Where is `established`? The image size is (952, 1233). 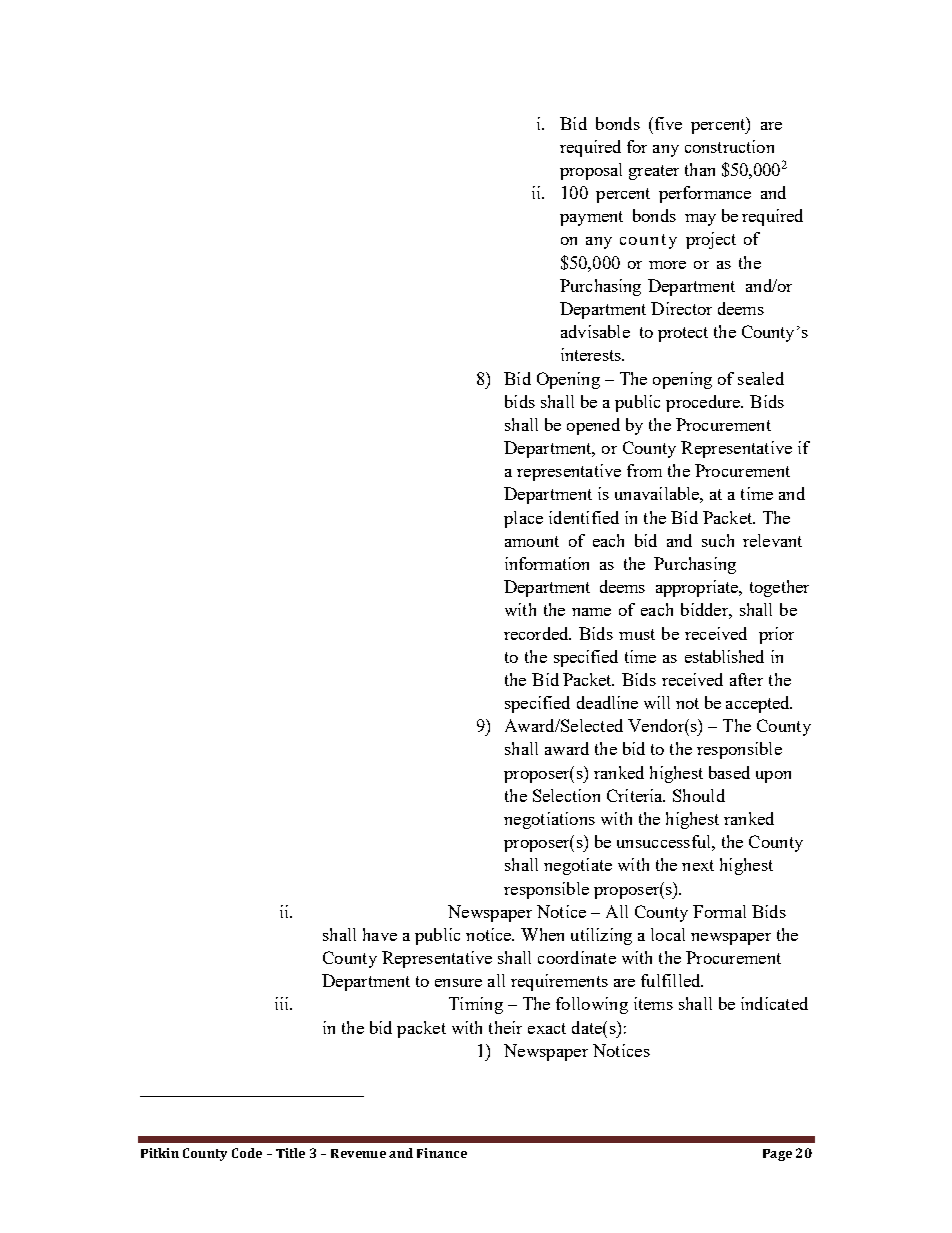 established is located at coordinates (724, 656).
